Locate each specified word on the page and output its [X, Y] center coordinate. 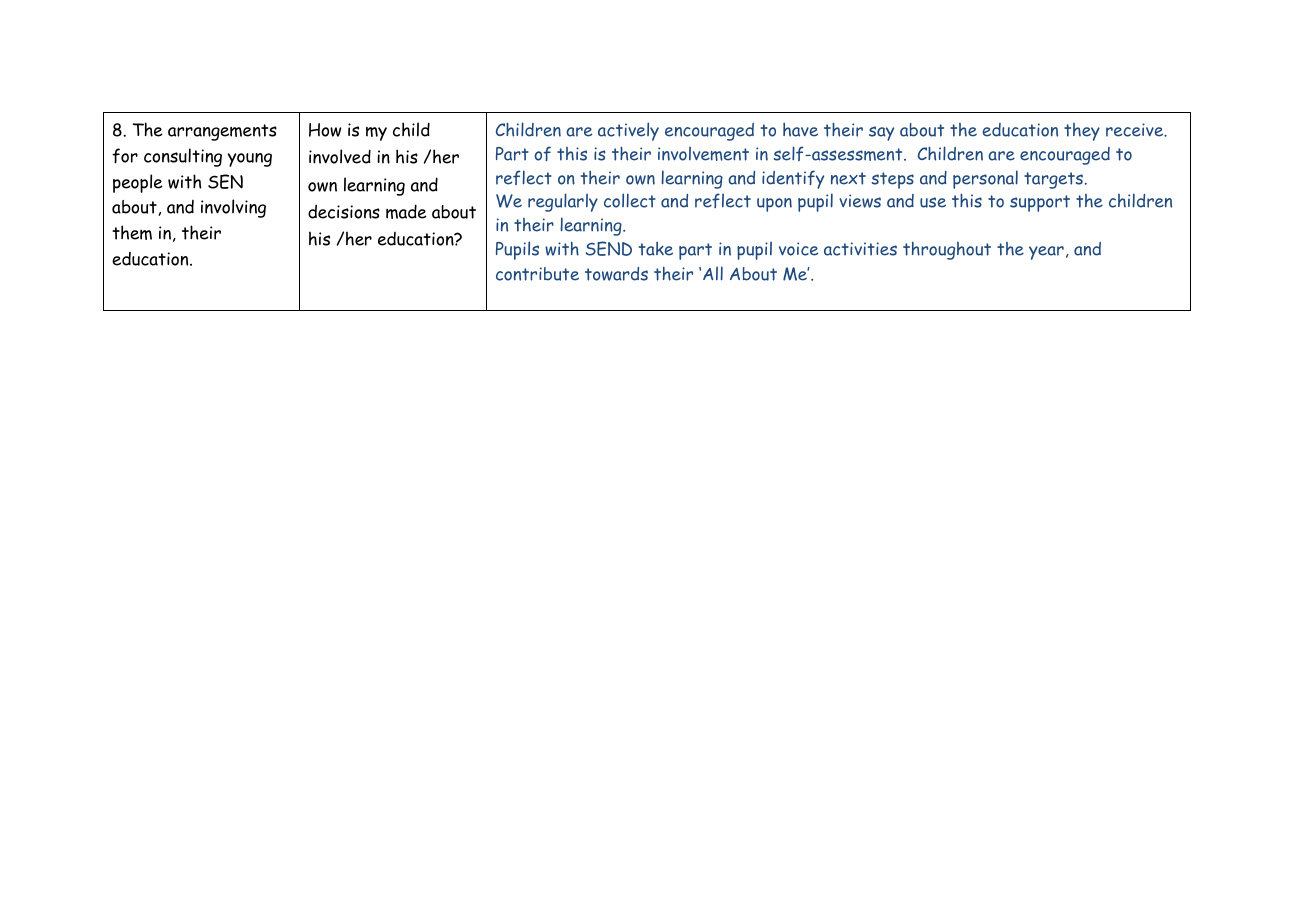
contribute [537, 274]
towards [616, 274]
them [132, 232]
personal [985, 179]
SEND [609, 248]
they [1082, 132]
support [1040, 203]
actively [628, 131]
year [1046, 253]
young [250, 160]
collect [630, 200]
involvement [703, 154]
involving [233, 208]
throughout [947, 250]
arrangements [222, 132]
